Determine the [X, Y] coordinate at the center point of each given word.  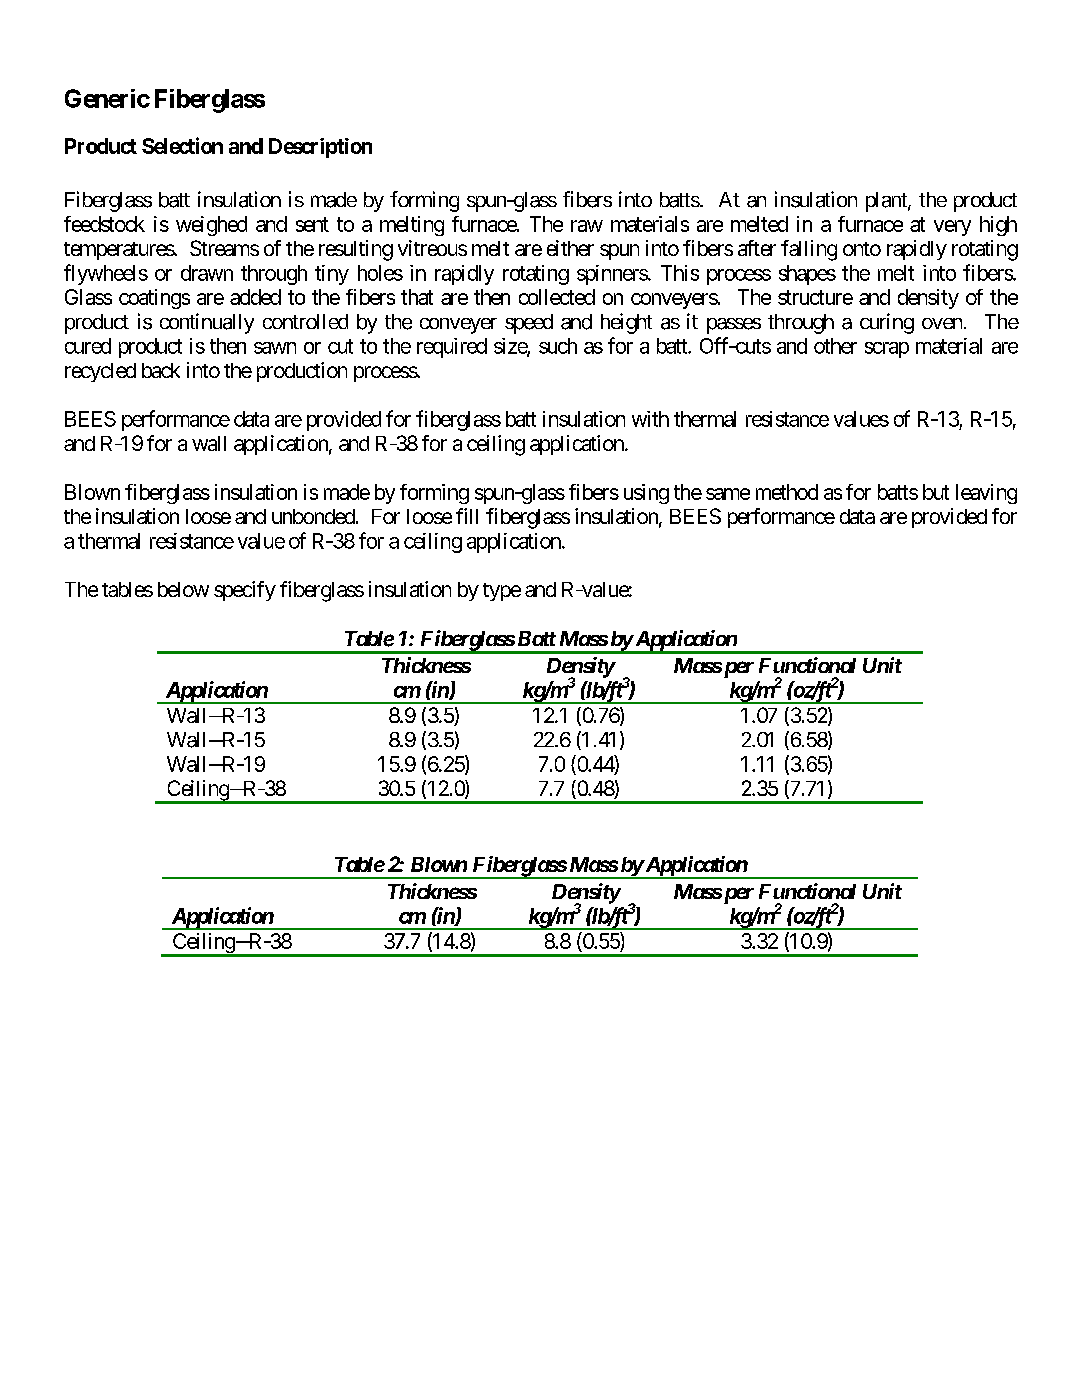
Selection [182, 145]
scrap [887, 350]
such [558, 346]
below [183, 589]
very [952, 228]
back [161, 370]
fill [467, 516]
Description [320, 148]
